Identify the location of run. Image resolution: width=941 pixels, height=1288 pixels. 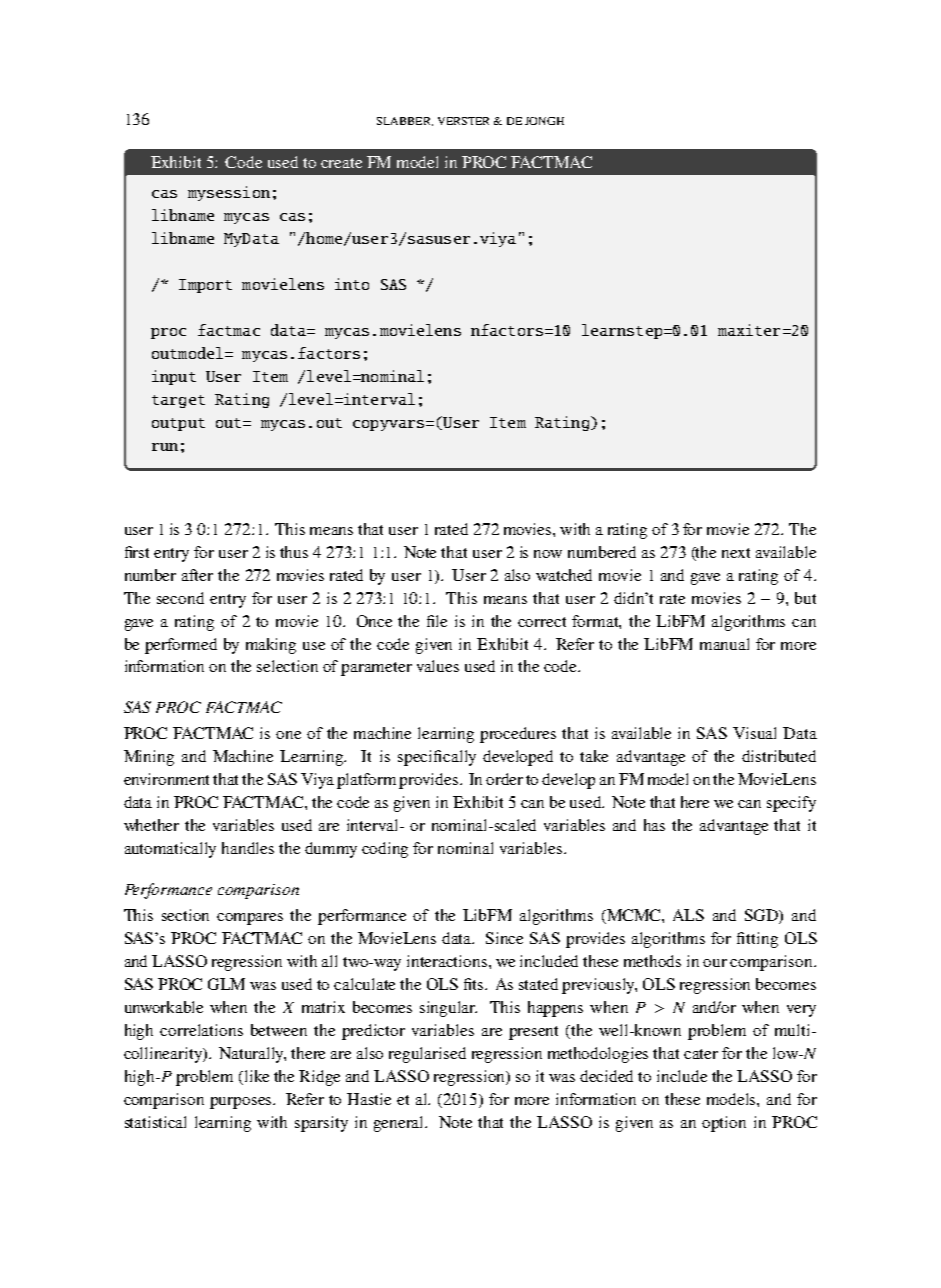
(165, 447).
